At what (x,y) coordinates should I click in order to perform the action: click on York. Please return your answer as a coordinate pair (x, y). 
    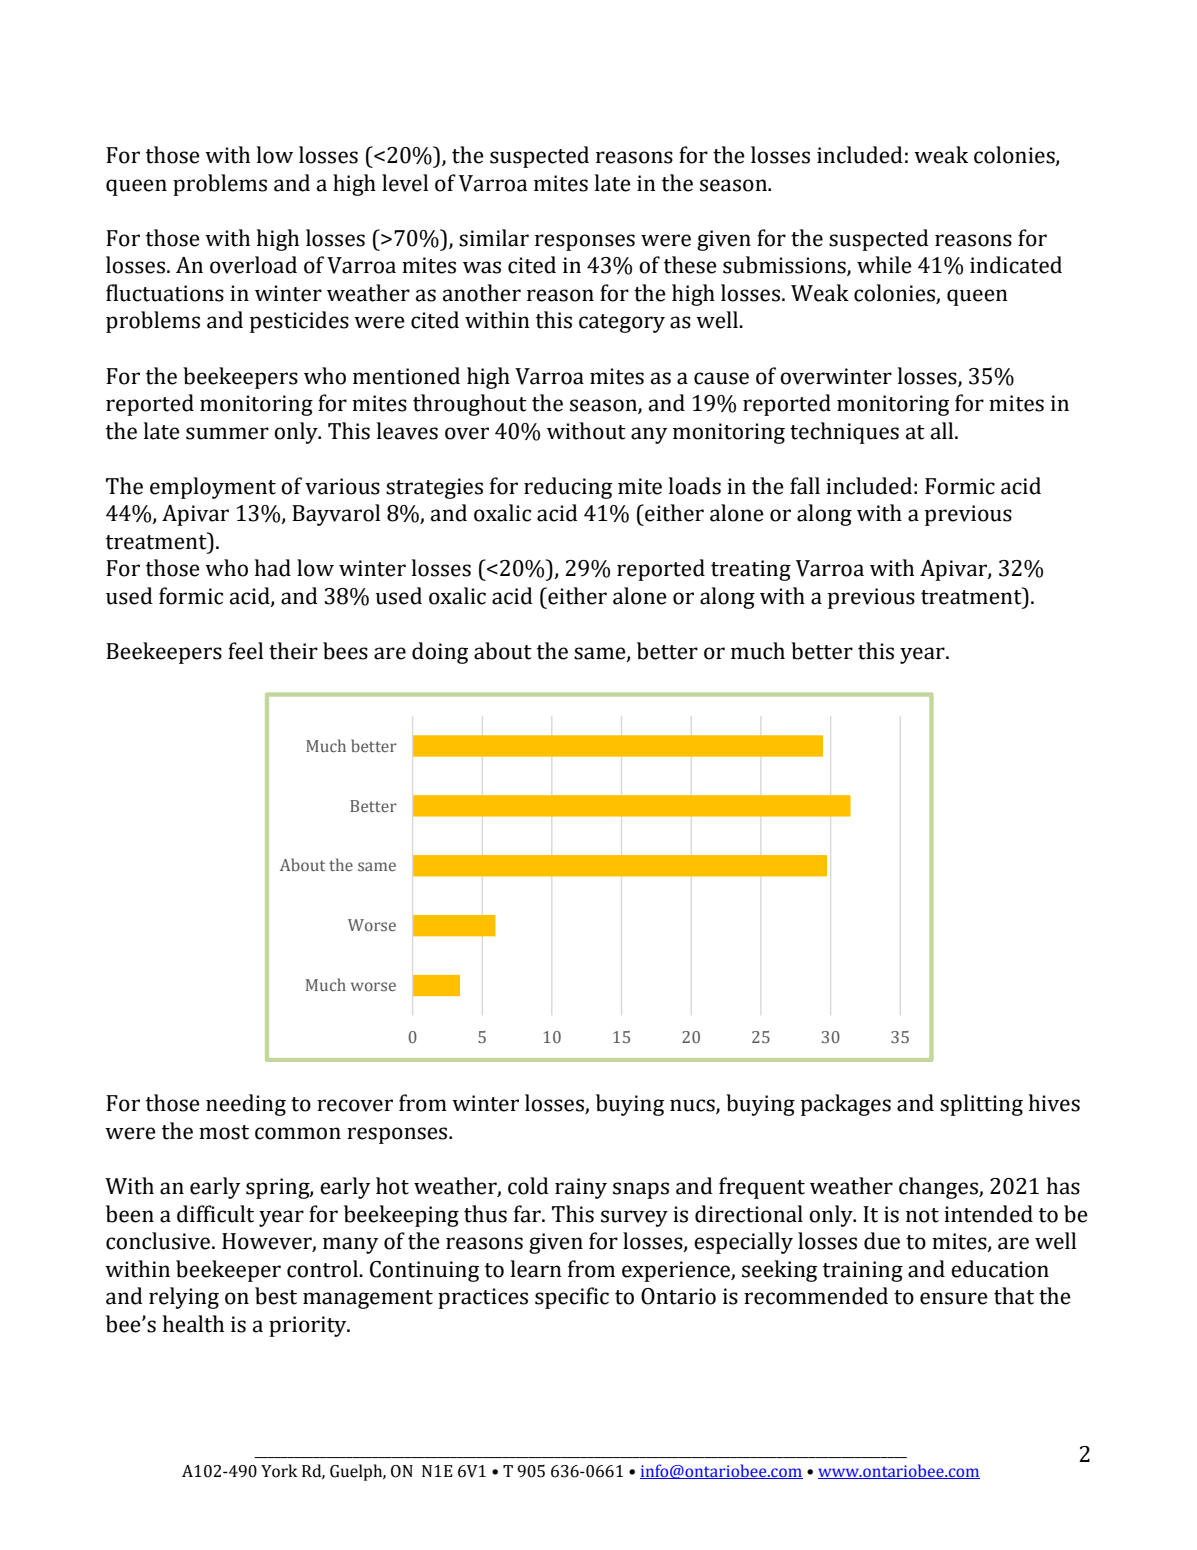
    Looking at the image, I should click on (279, 1471).
